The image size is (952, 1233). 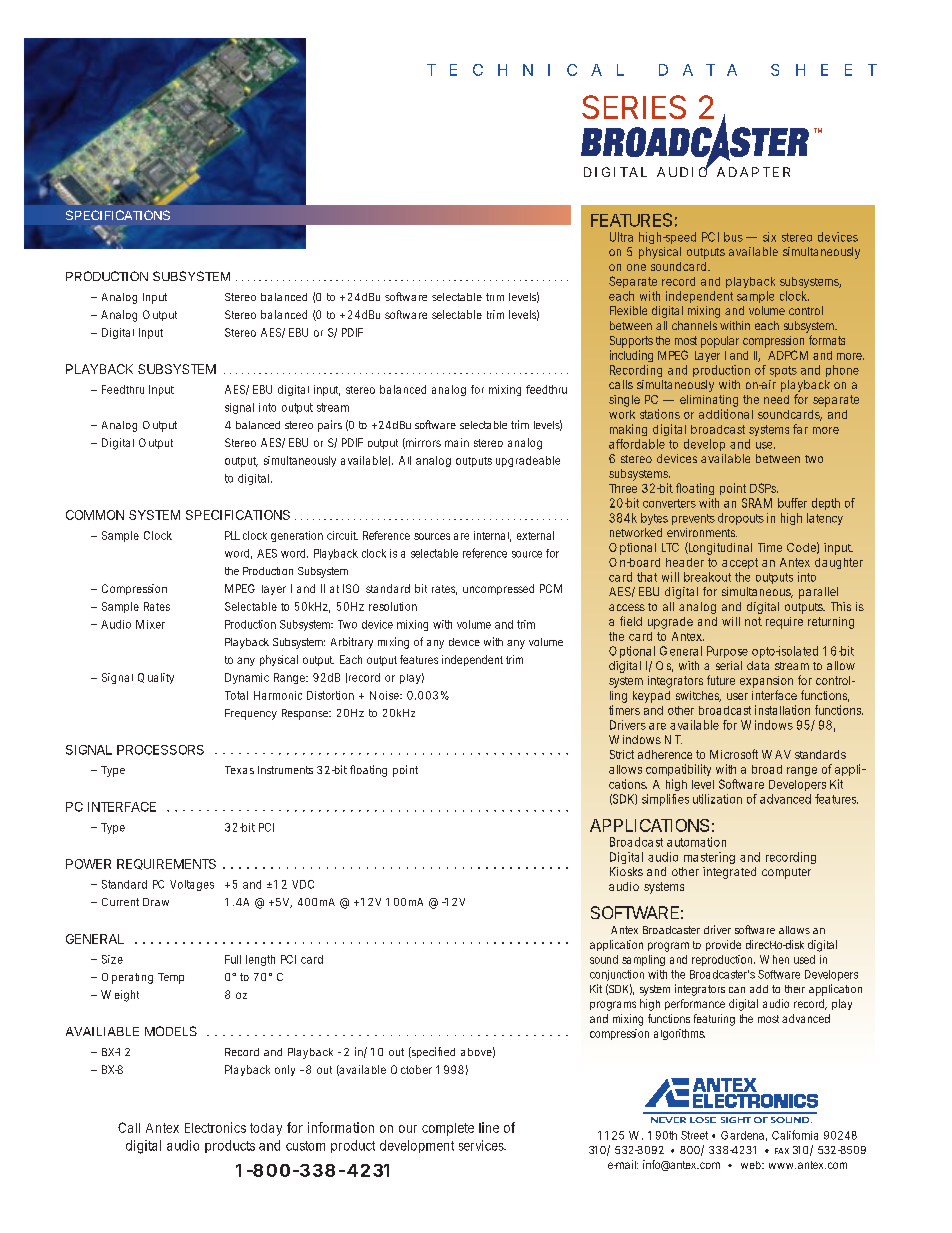 I want to click on pairs, so click(x=330, y=426).
